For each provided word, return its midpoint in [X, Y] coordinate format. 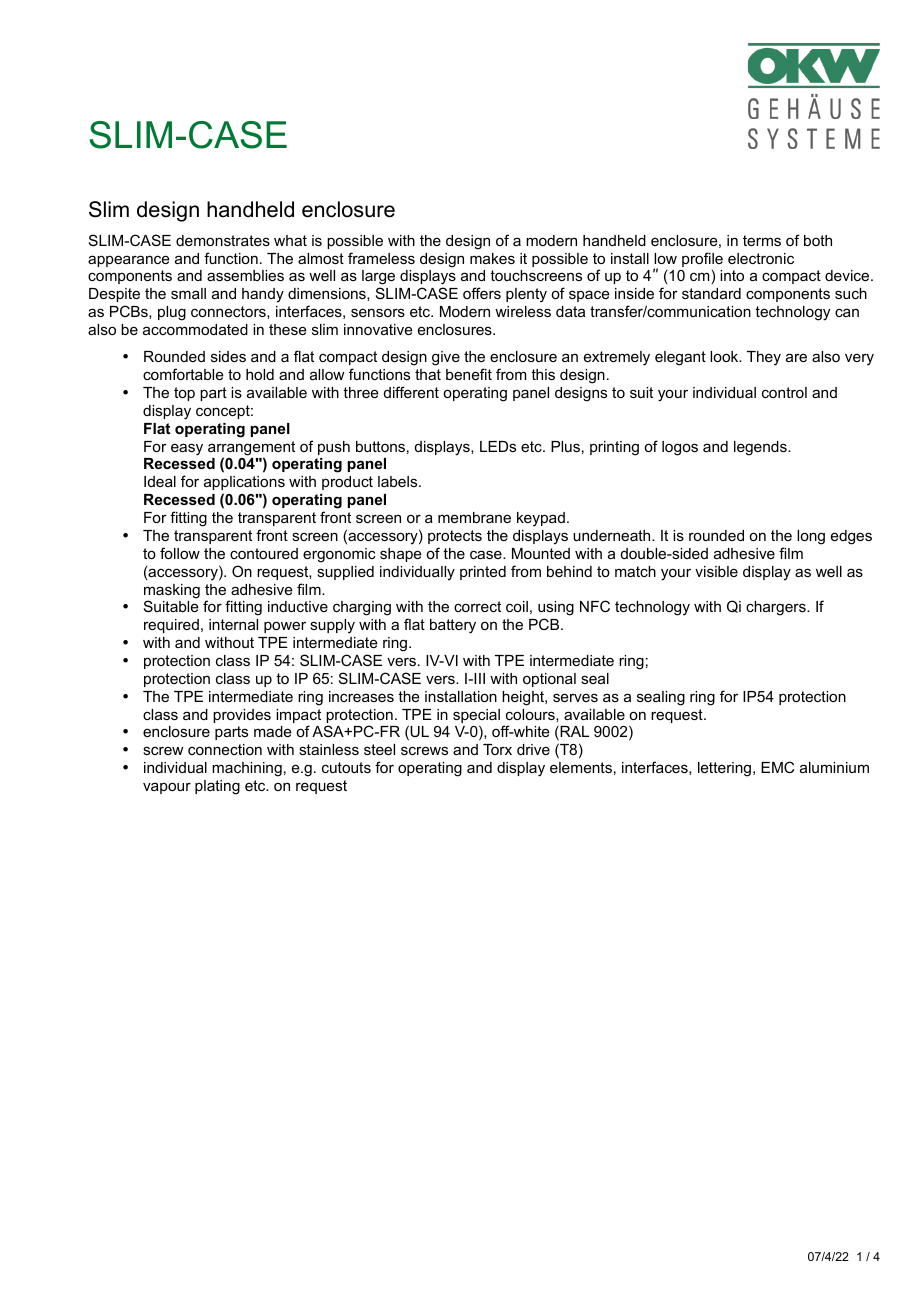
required [171, 626]
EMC [777, 767]
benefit [469, 374]
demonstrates [223, 240]
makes [492, 258]
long [811, 537]
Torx [497, 749]
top [184, 394]
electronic [761, 258]
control [784, 392]
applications [244, 483]
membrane [474, 517]
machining [247, 769]
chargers [777, 608]
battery [453, 626]
